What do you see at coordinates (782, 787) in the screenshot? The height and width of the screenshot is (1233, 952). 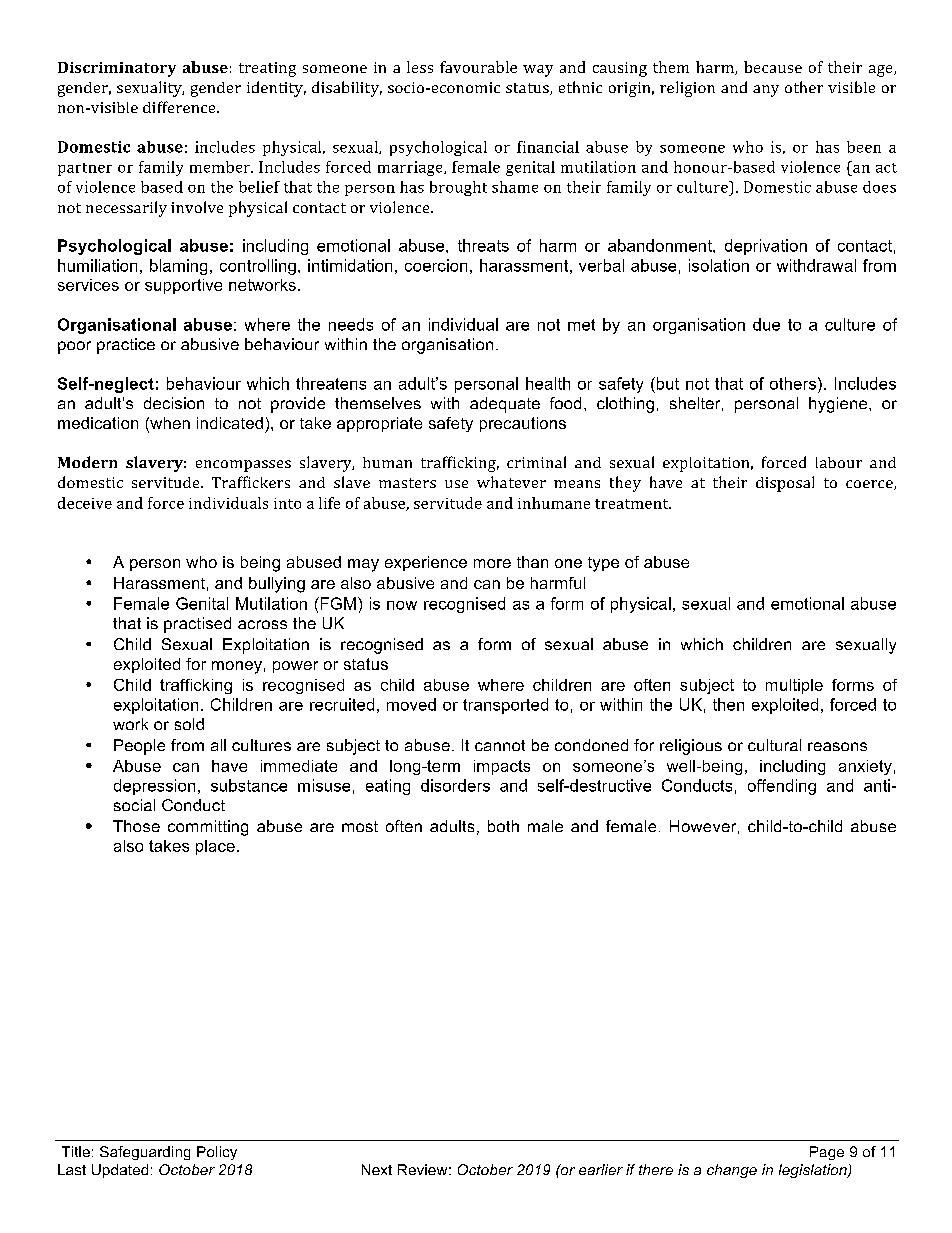 I see `offending` at bounding box center [782, 787].
